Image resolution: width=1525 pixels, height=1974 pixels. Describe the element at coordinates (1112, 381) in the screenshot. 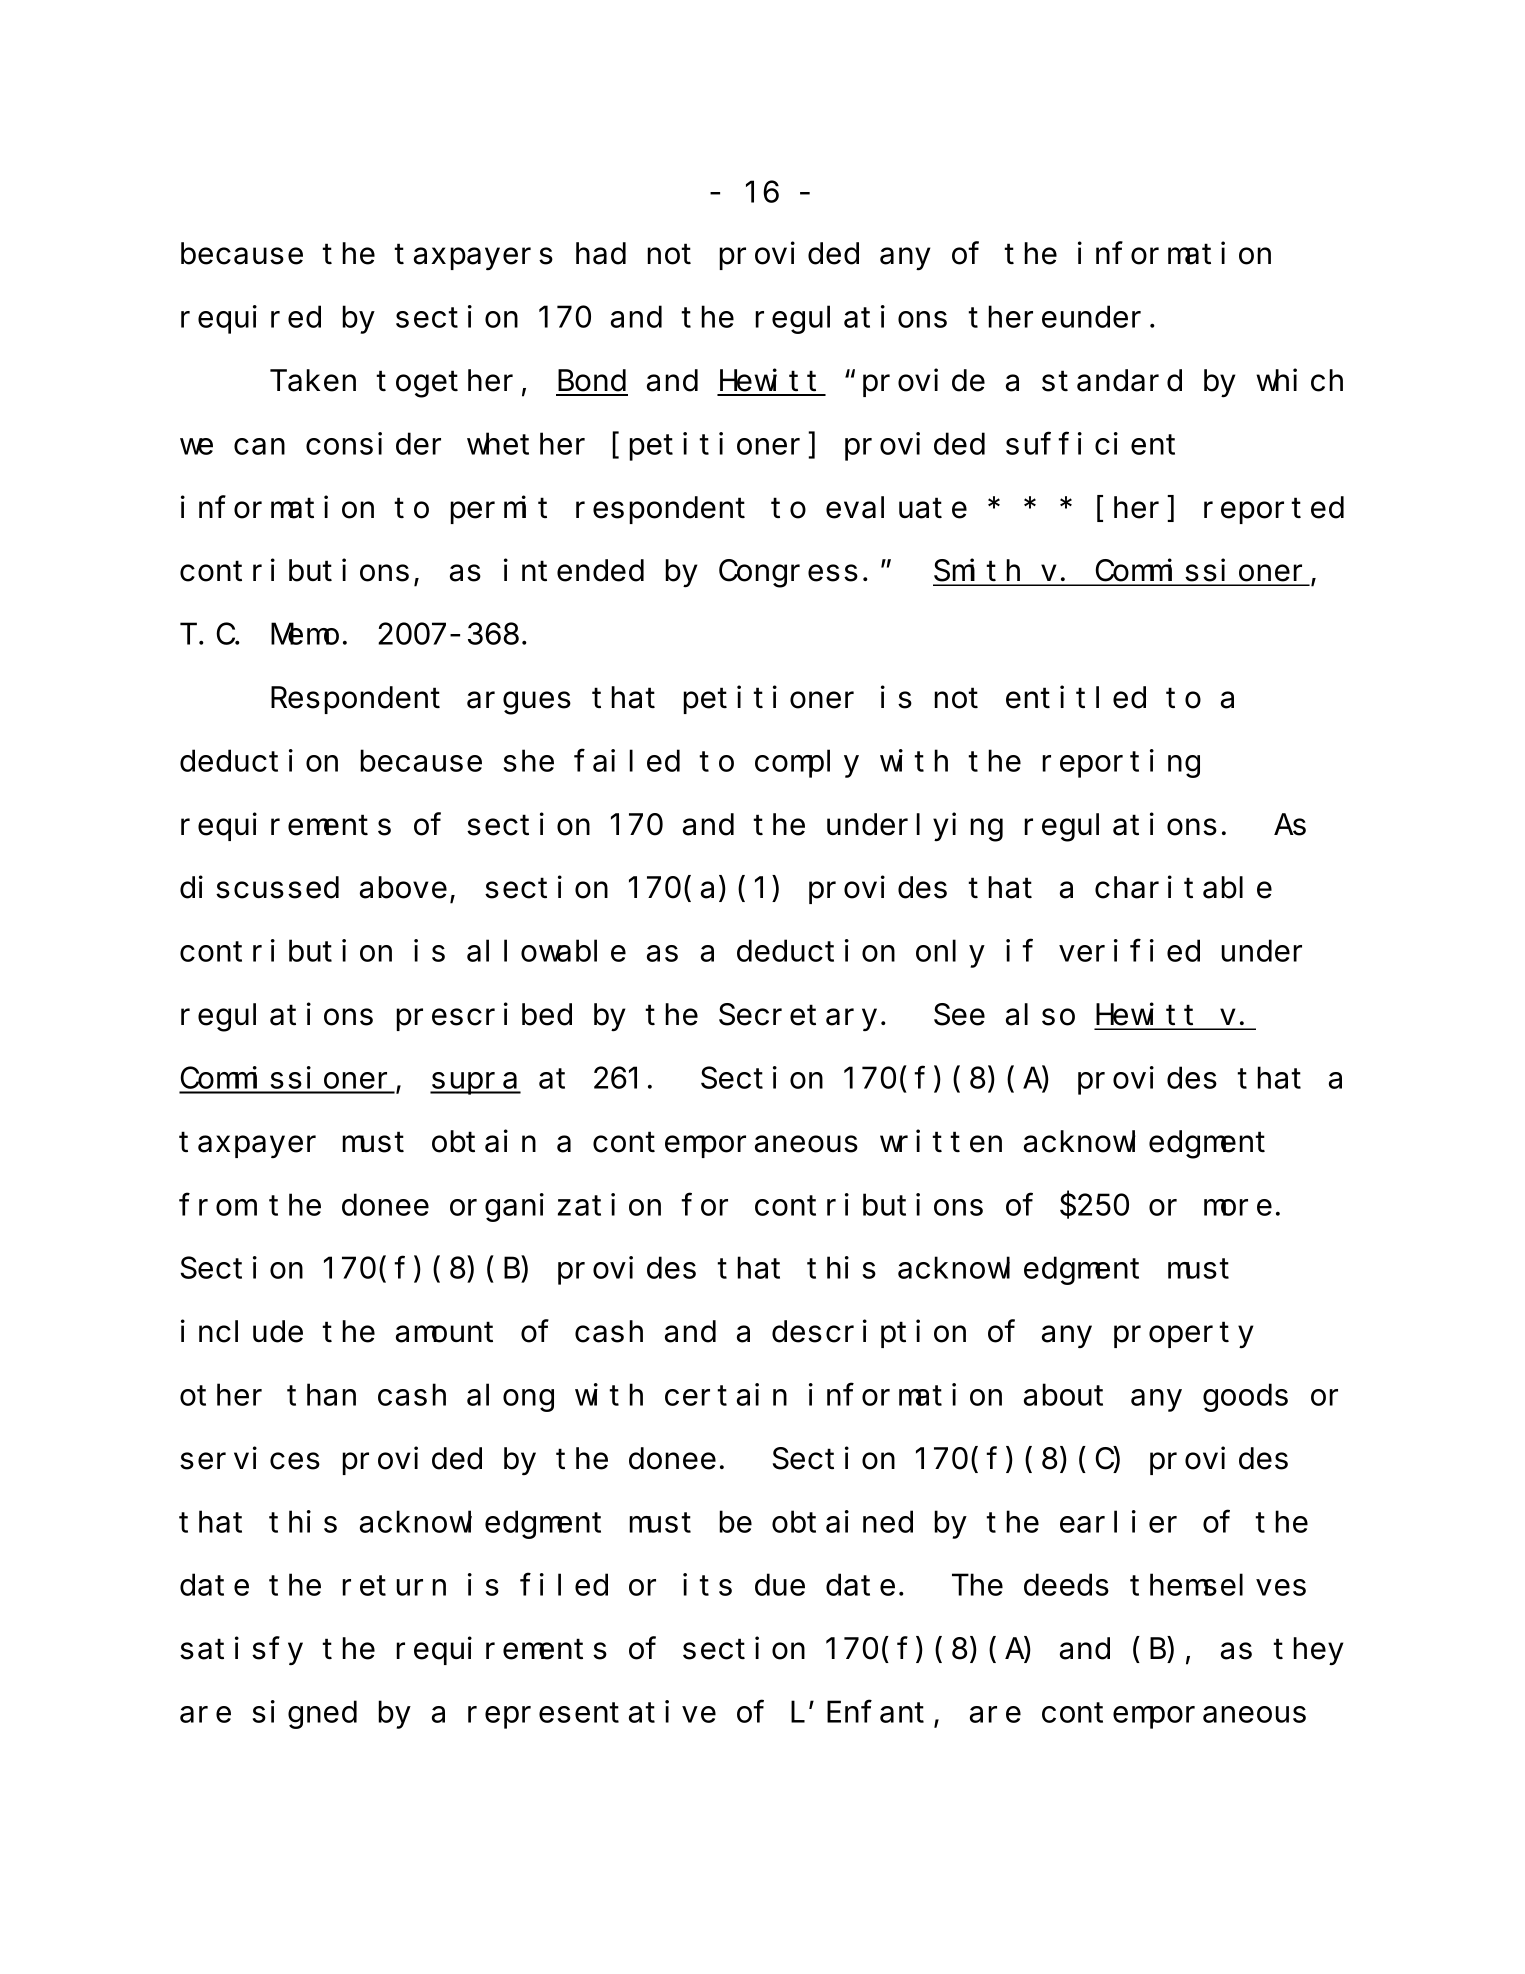

I see `standard` at that location.
